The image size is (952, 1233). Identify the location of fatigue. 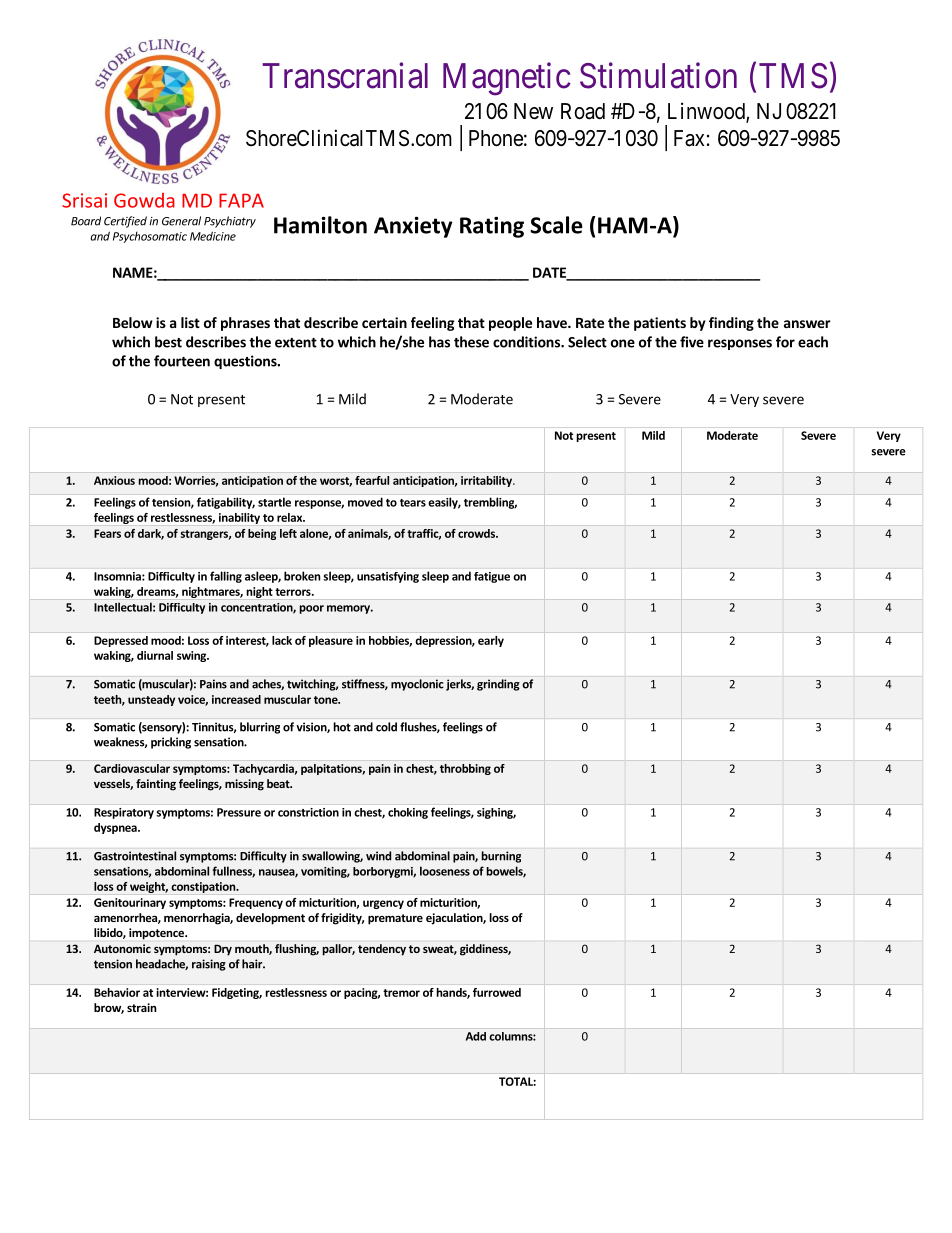
(492, 577).
